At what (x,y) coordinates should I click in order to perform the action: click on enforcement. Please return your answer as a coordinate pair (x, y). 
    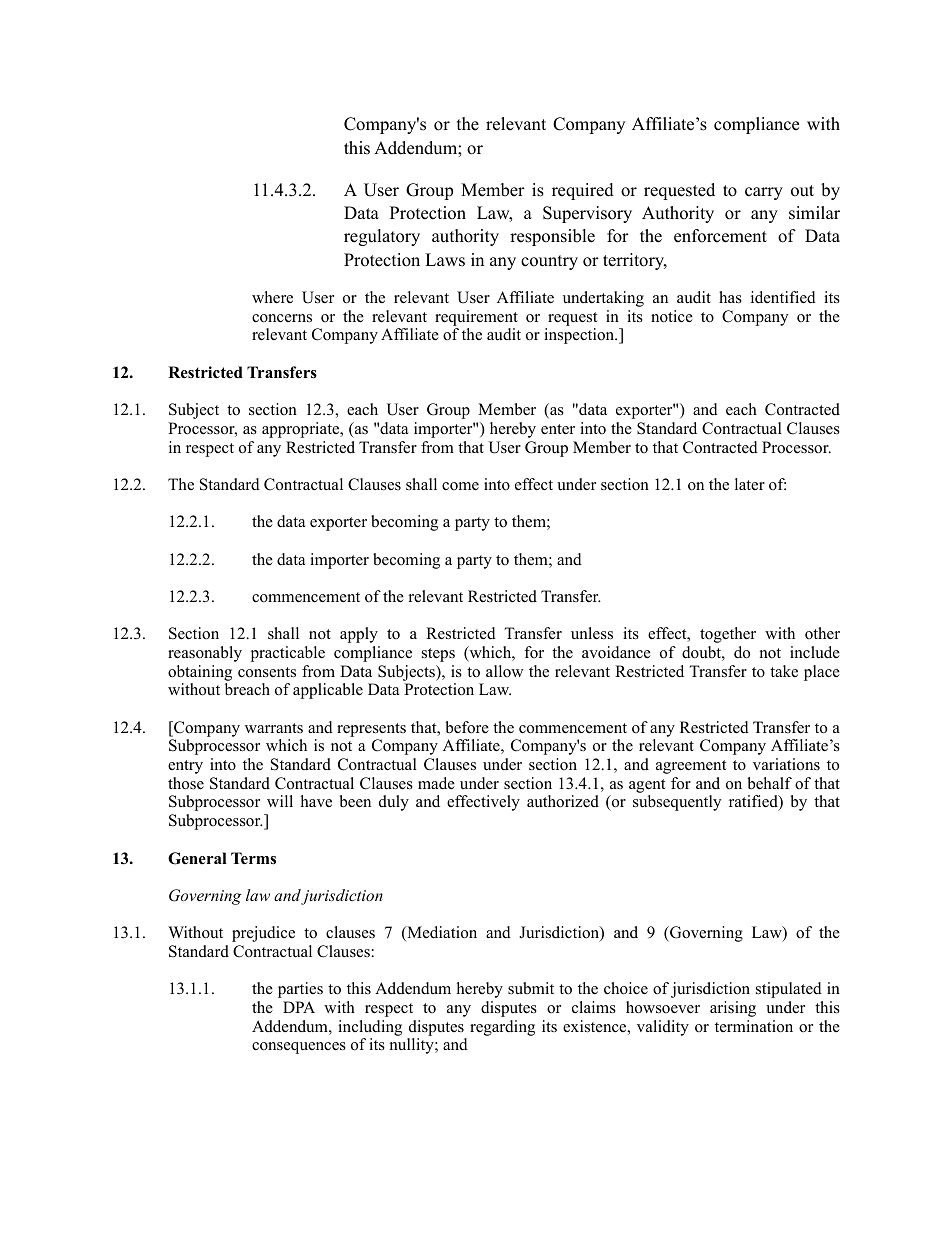
    Looking at the image, I should click on (720, 236).
